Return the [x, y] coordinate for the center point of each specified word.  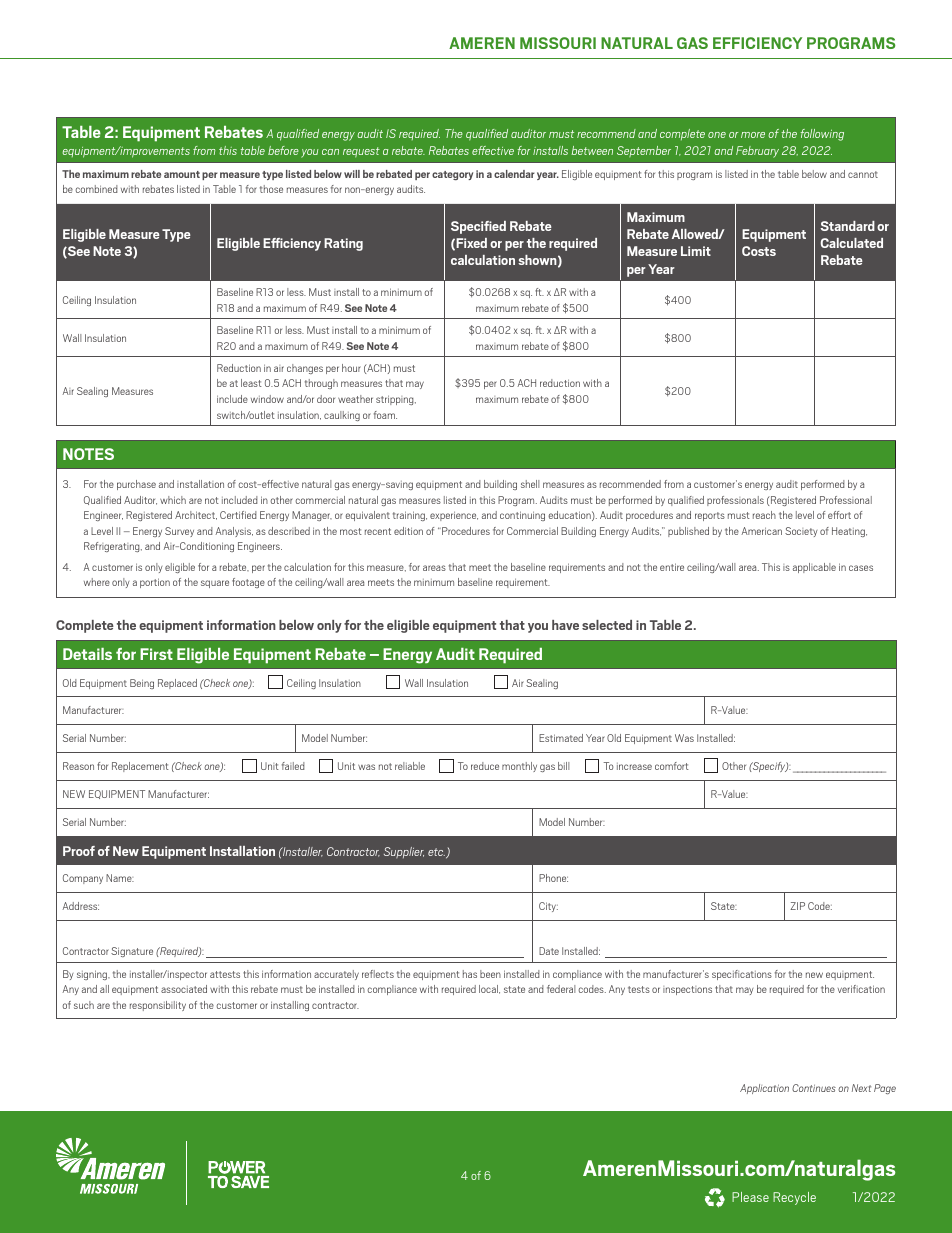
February [757, 152]
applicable [814, 568]
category [452, 175]
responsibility [158, 1006]
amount [182, 174]
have [565, 625]
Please [750, 1197]
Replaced [177, 684]
